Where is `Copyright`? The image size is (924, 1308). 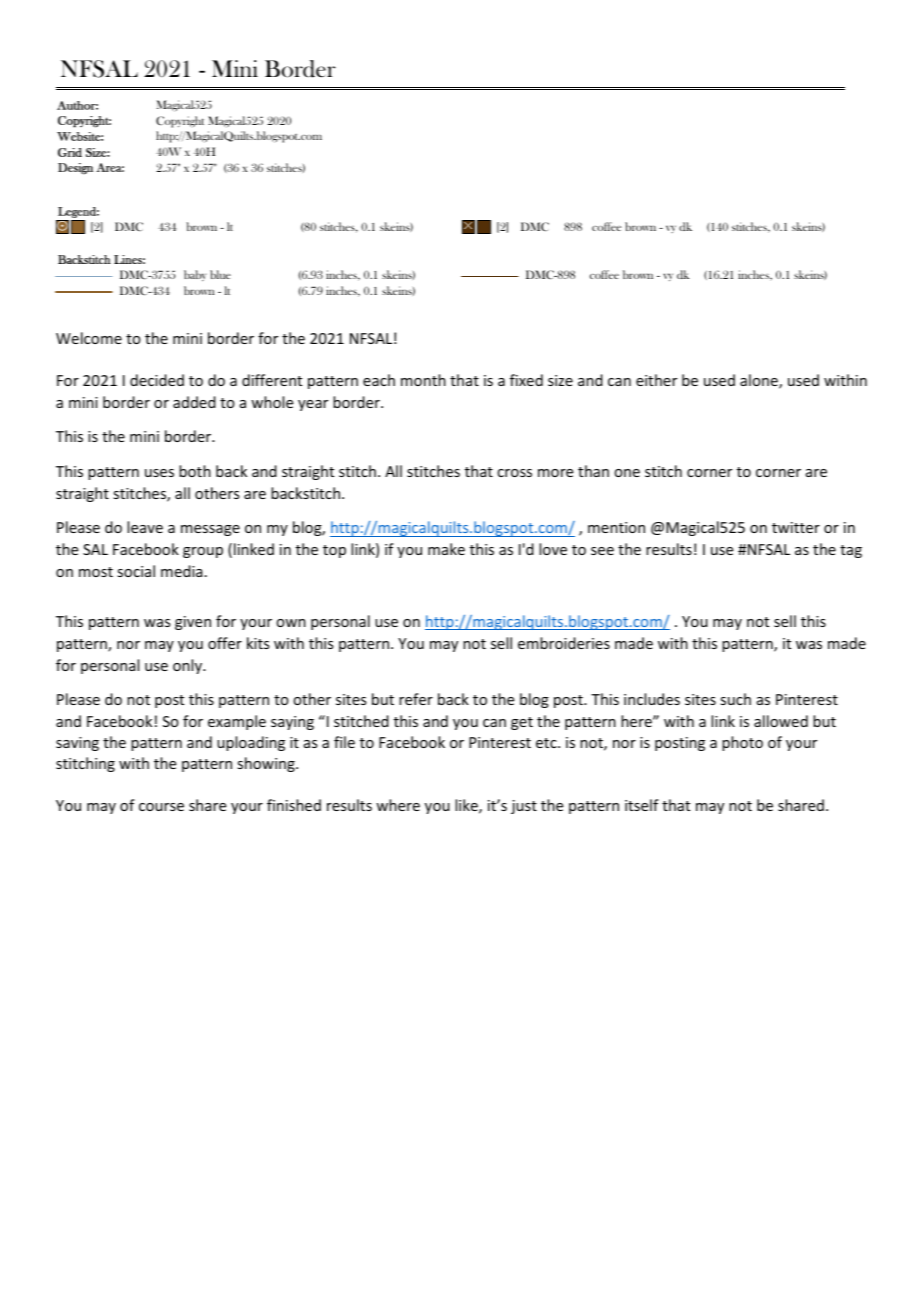
Copyright is located at coordinates (180, 122).
